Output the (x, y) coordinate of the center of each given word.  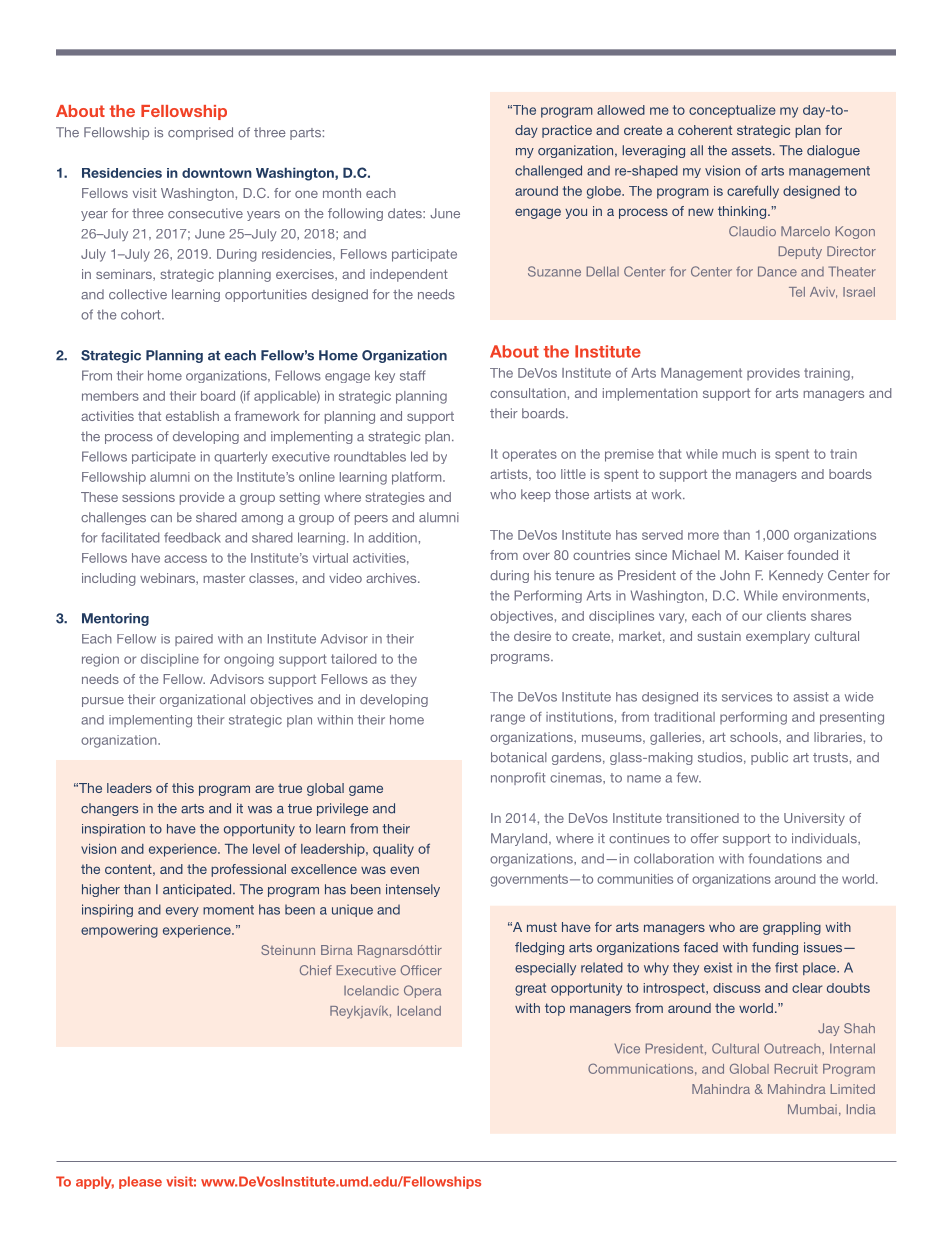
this (183, 788)
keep (536, 495)
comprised (200, 133)
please (140, 1182)
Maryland (520, 839)
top (555, 1009)
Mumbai (812, 1109)
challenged (548, 171)
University (814, 819)
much (739, 454)
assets (753, 151)
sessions (148, 497)
